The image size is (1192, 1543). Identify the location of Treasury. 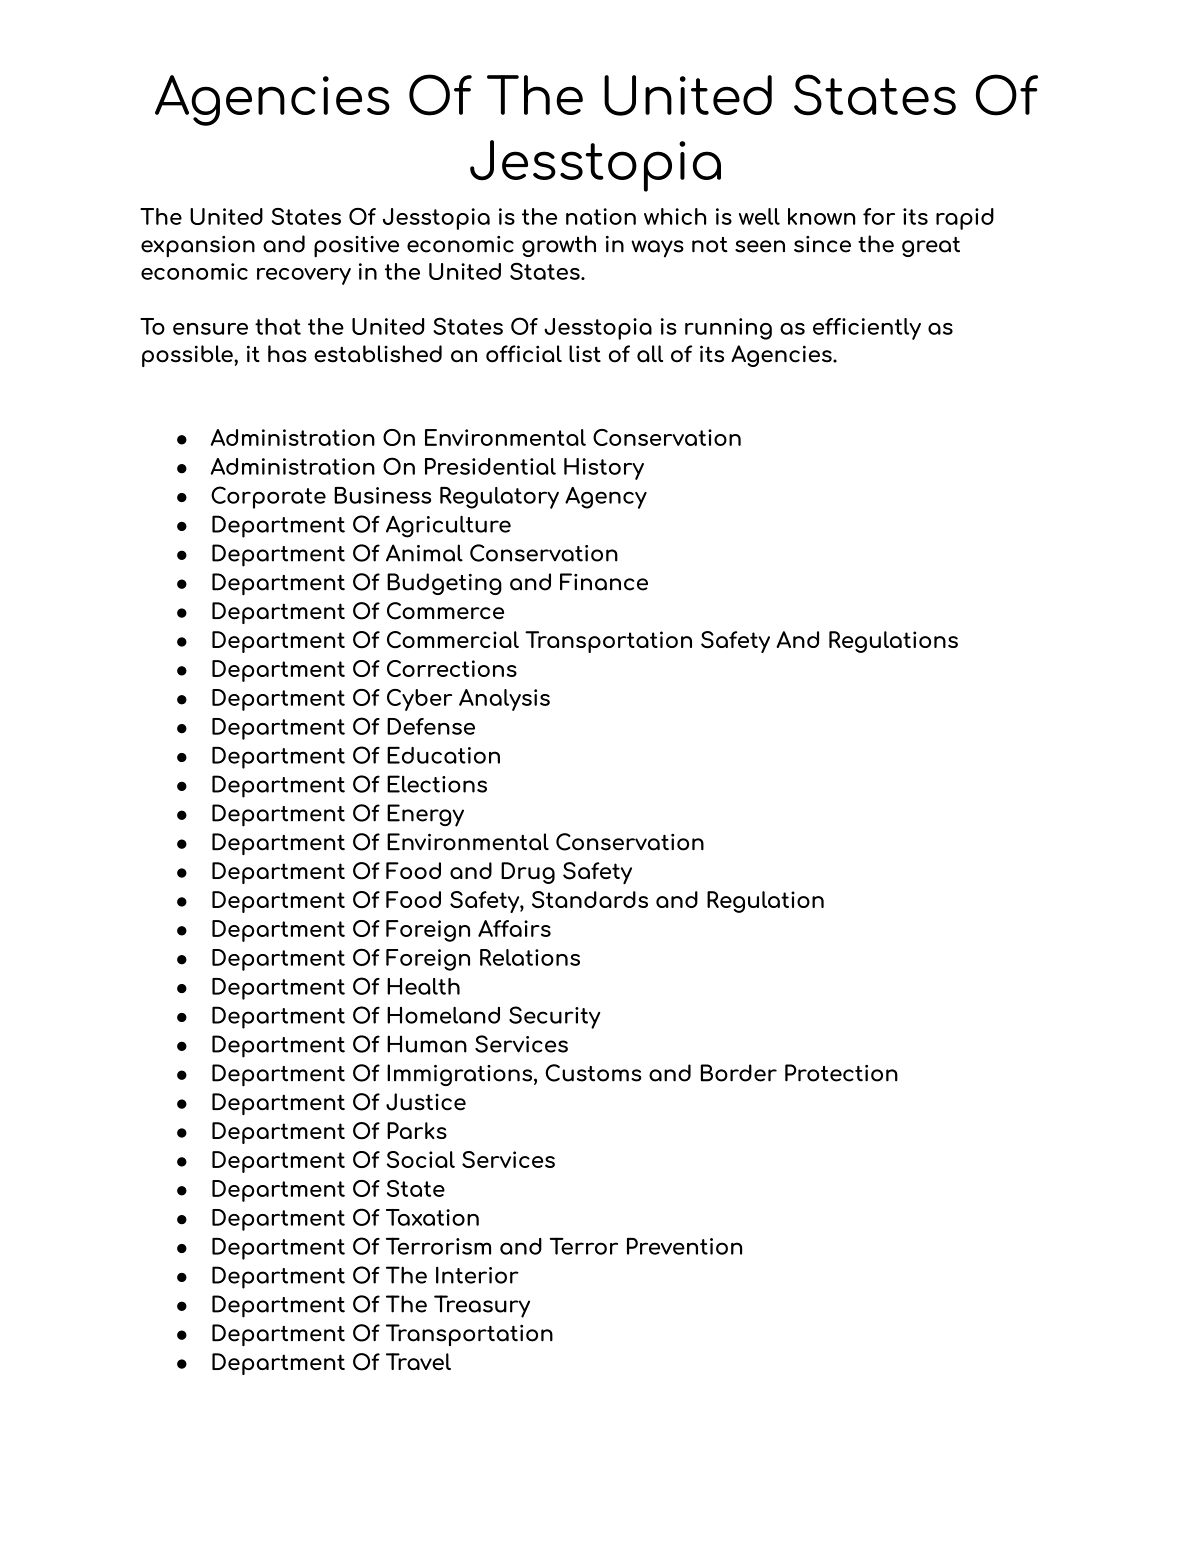
(482, 1306).
